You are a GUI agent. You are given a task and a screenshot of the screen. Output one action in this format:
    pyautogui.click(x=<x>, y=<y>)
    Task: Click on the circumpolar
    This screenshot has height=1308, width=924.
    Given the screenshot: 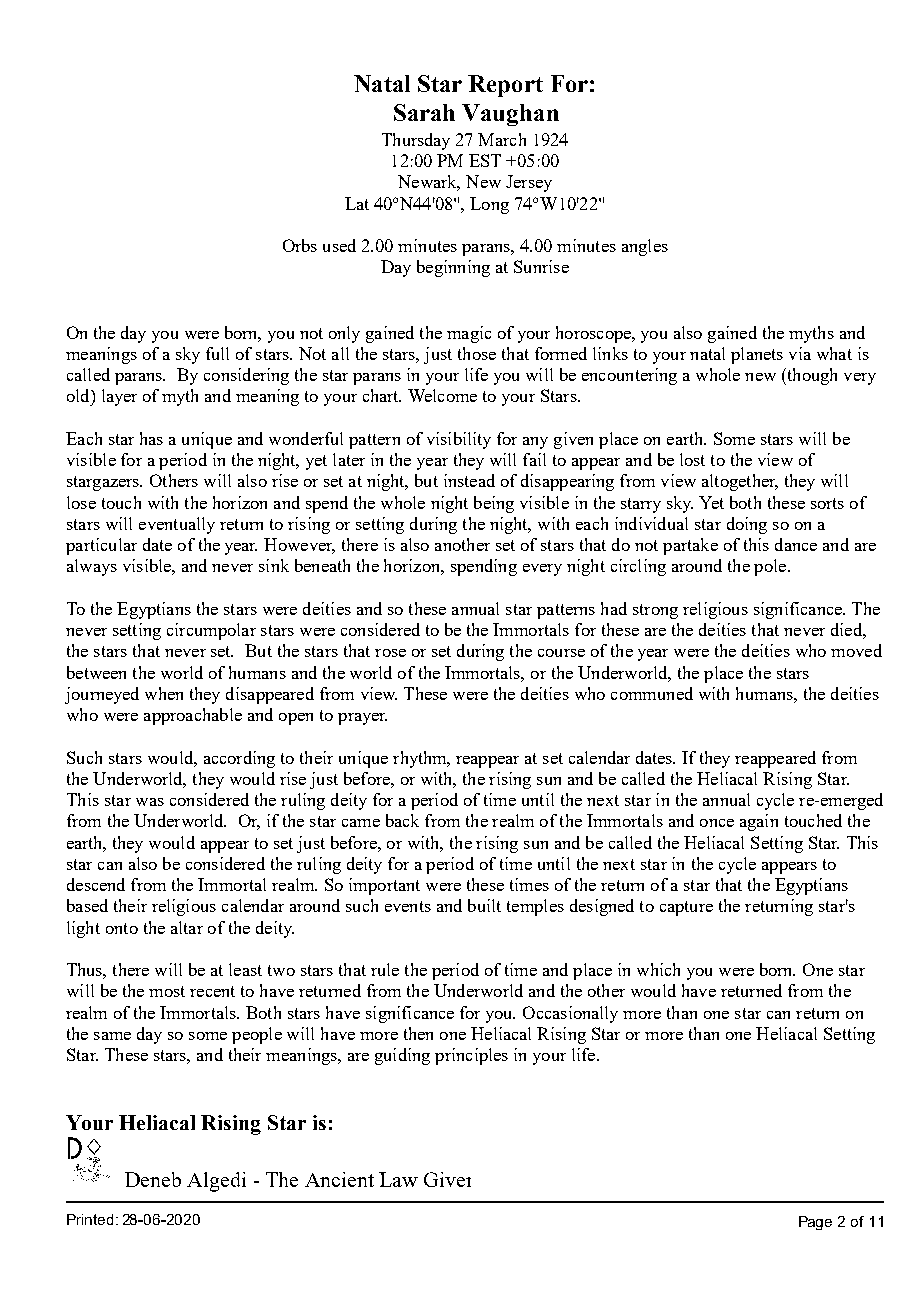 What is the action you would take?
    pyautogui.click(x=211, y=631)
